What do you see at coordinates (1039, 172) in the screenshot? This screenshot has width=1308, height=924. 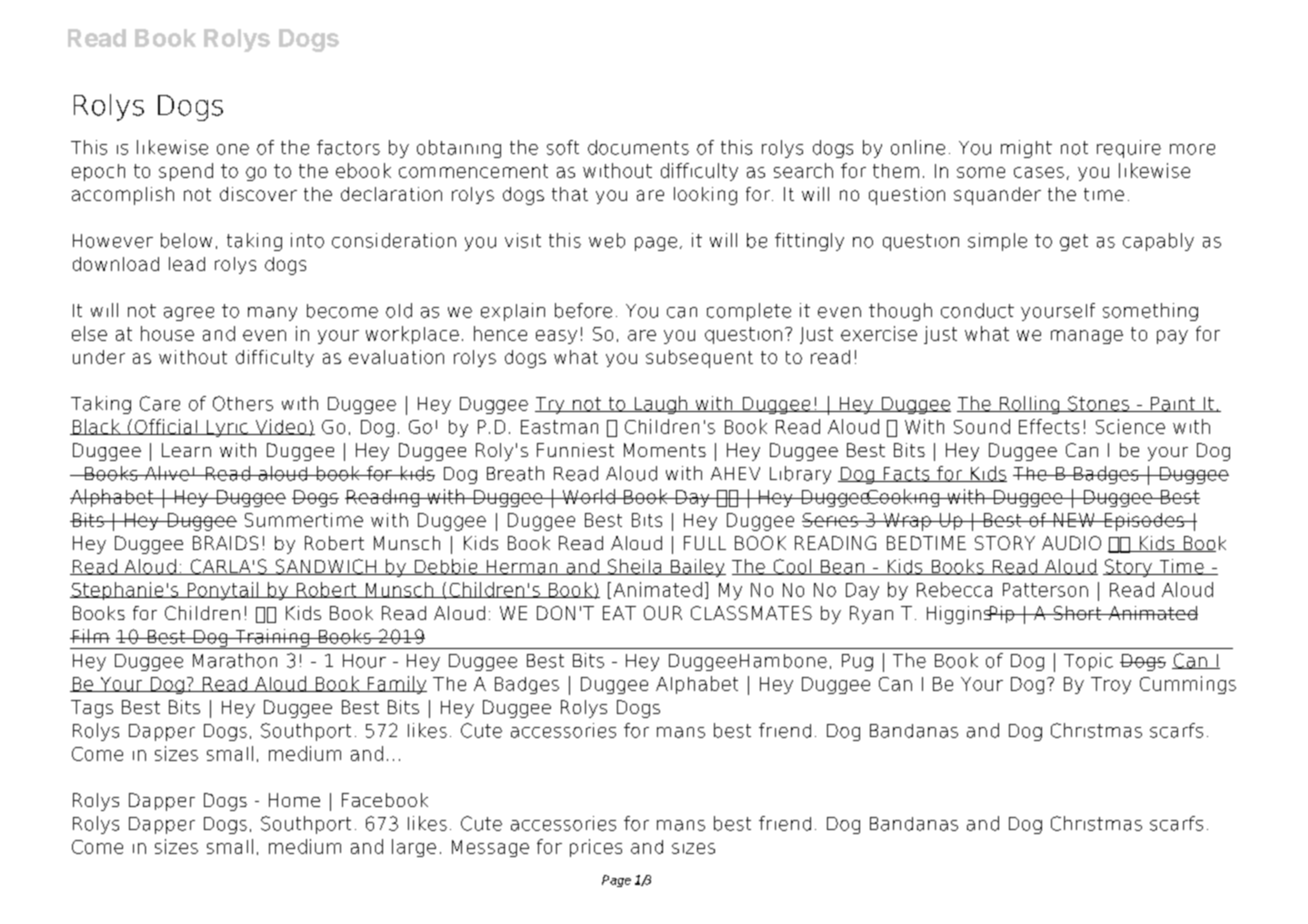 I see `cases` at bounding box center [1039, 172].
